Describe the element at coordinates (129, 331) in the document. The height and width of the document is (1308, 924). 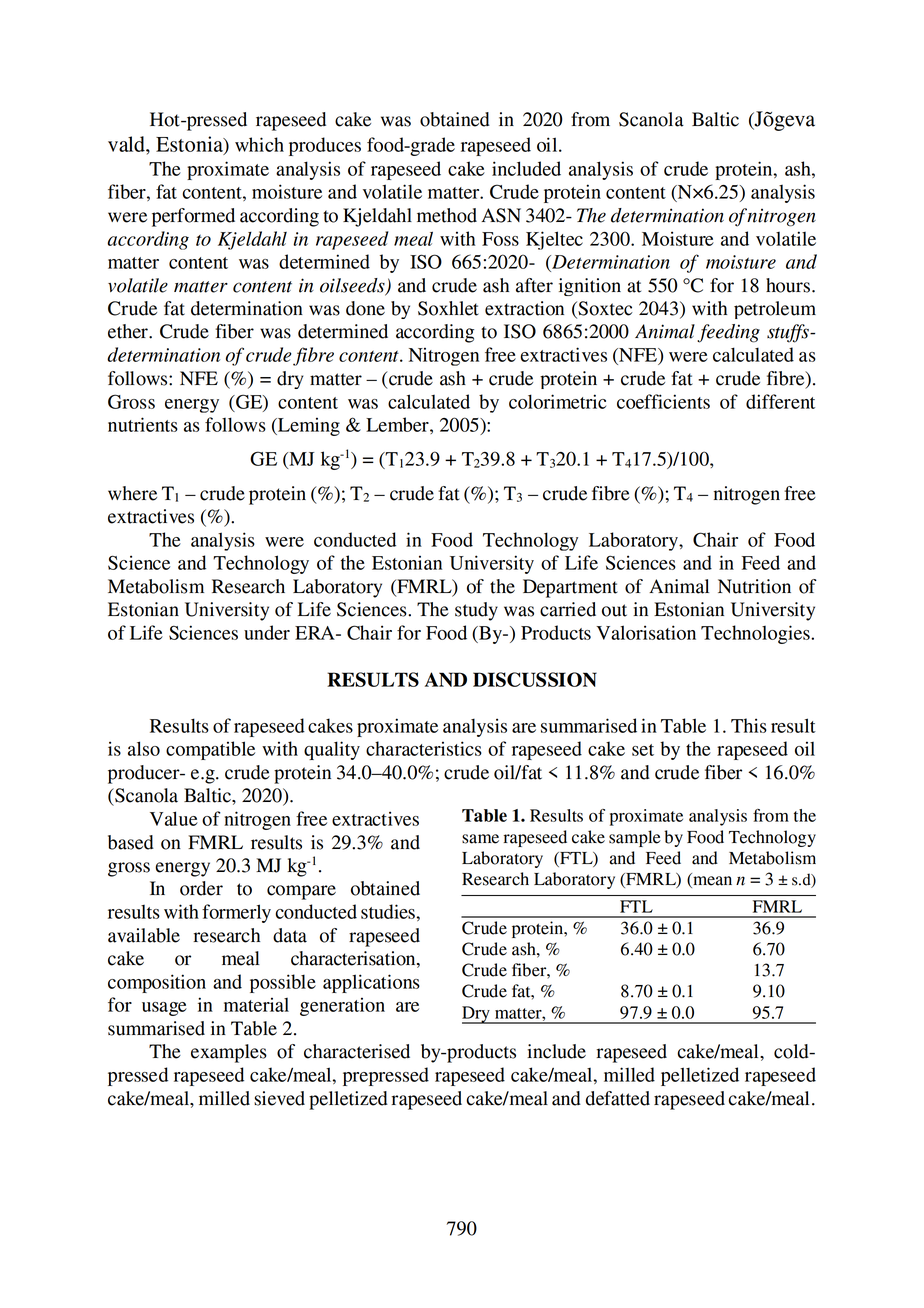
I see `ether` at that location.
